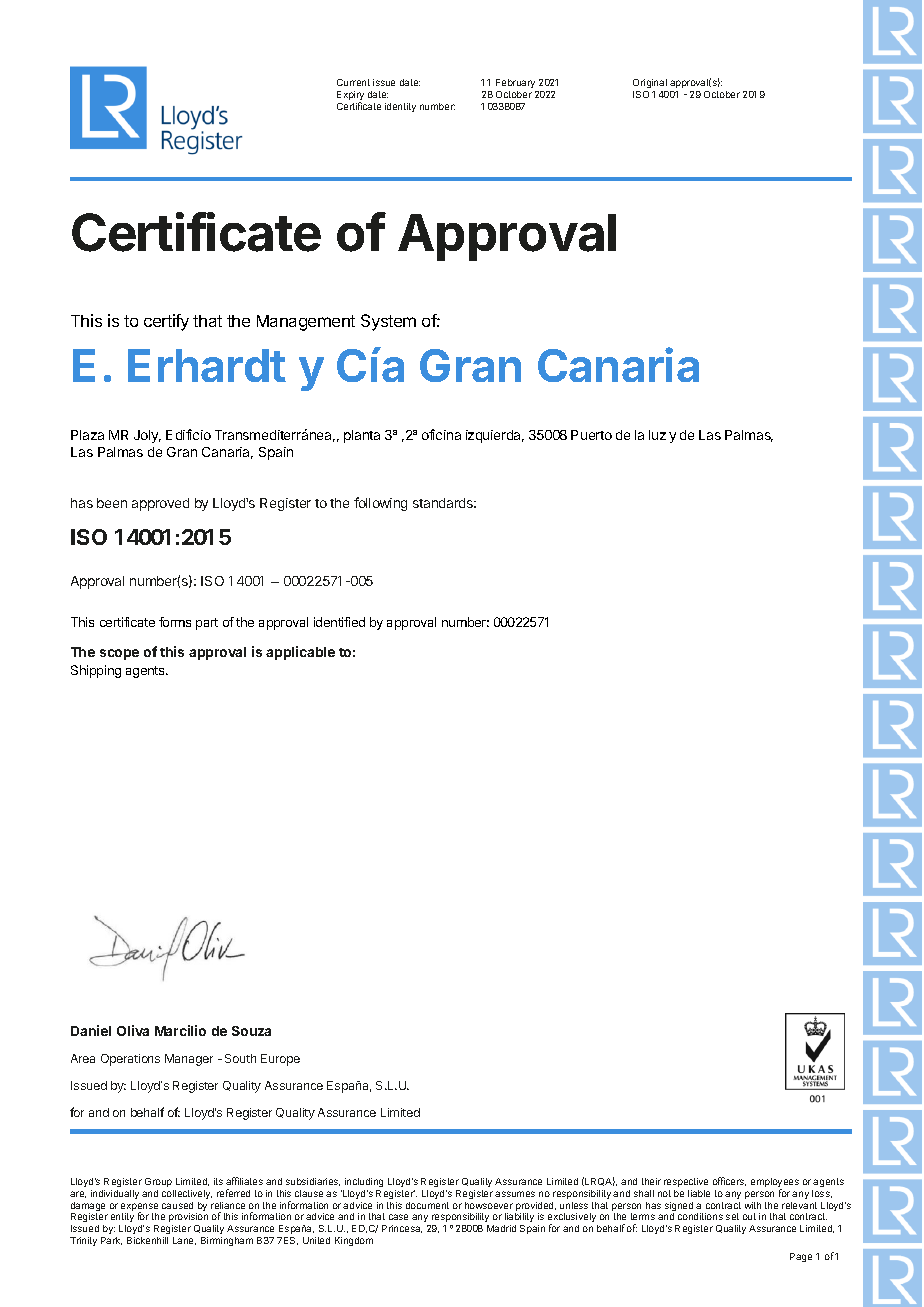 The width and height of the screenshot is (924, 1307). What do you see at coordinates (350, 97) in the screenshot?
I see `Expiry` at bounding box center [350, 97].
